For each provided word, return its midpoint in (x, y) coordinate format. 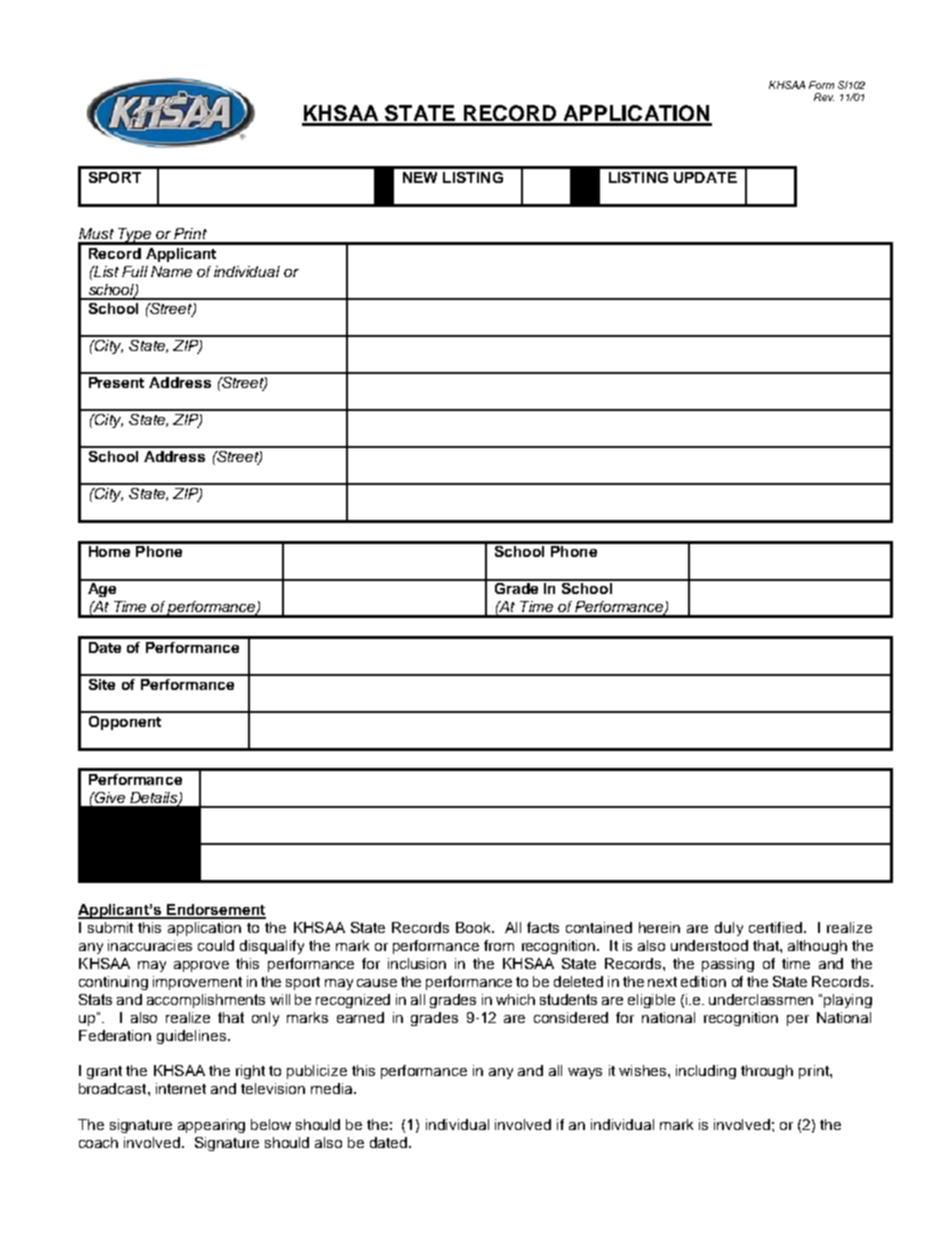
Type (135, 236)
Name (171, 271)
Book (474, 927)
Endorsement (215, 911)
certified (775, 927)
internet (181, 1088)
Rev (824, 97)
